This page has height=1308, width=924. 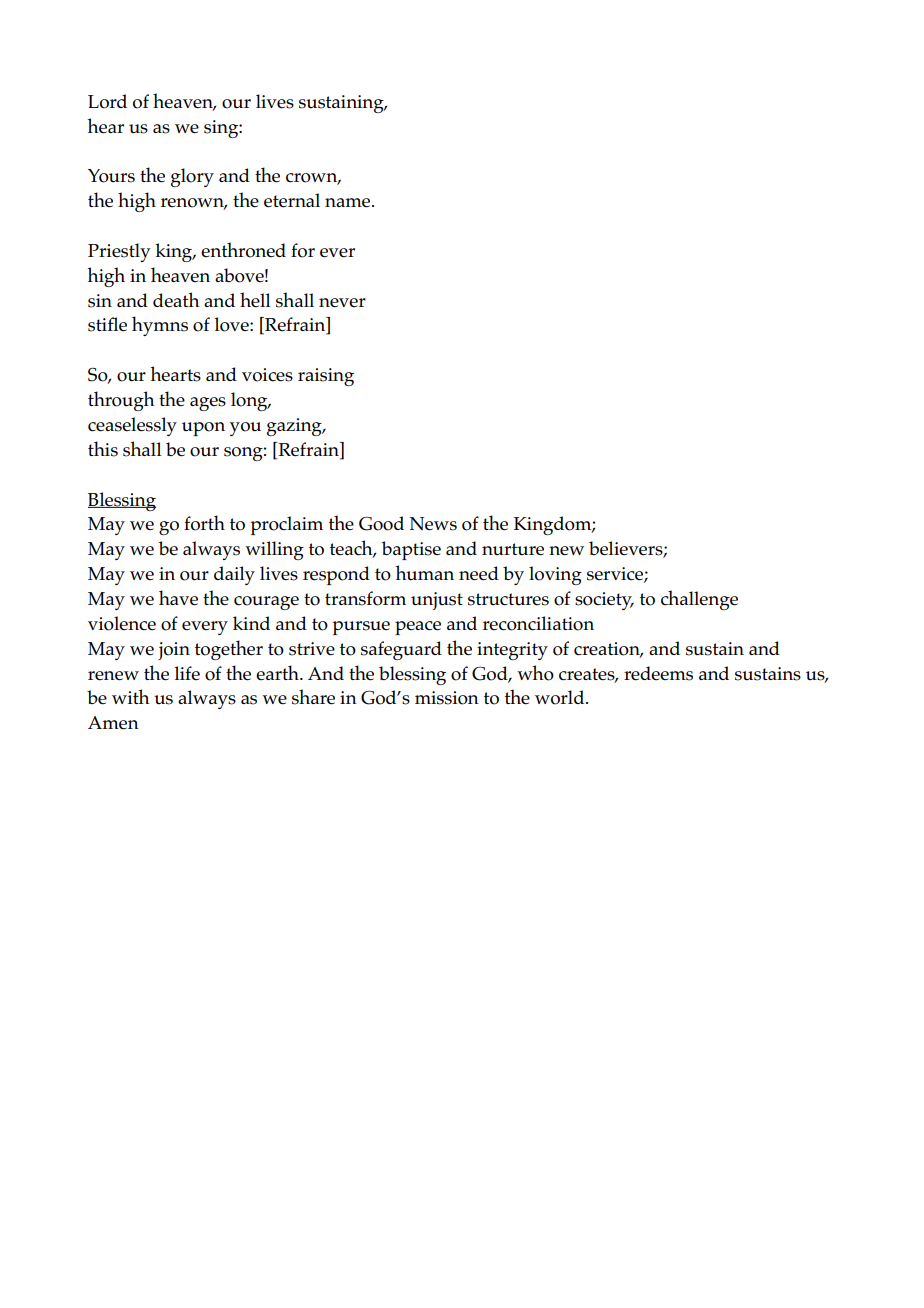 I want to click on daily, so click(x=234, y=575).
